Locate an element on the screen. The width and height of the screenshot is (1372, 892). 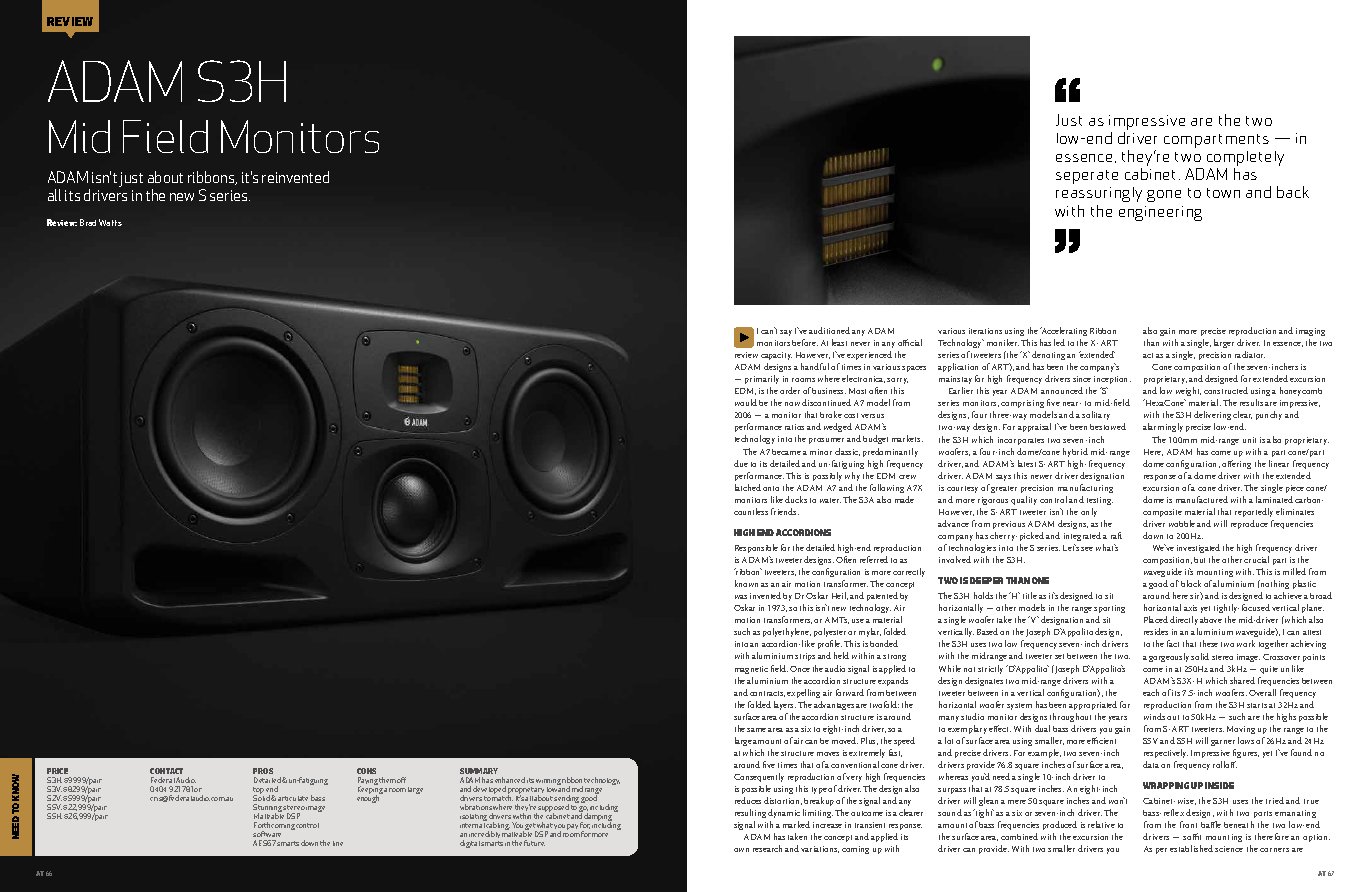
CONTACT is located at coordinates (166, 771).
